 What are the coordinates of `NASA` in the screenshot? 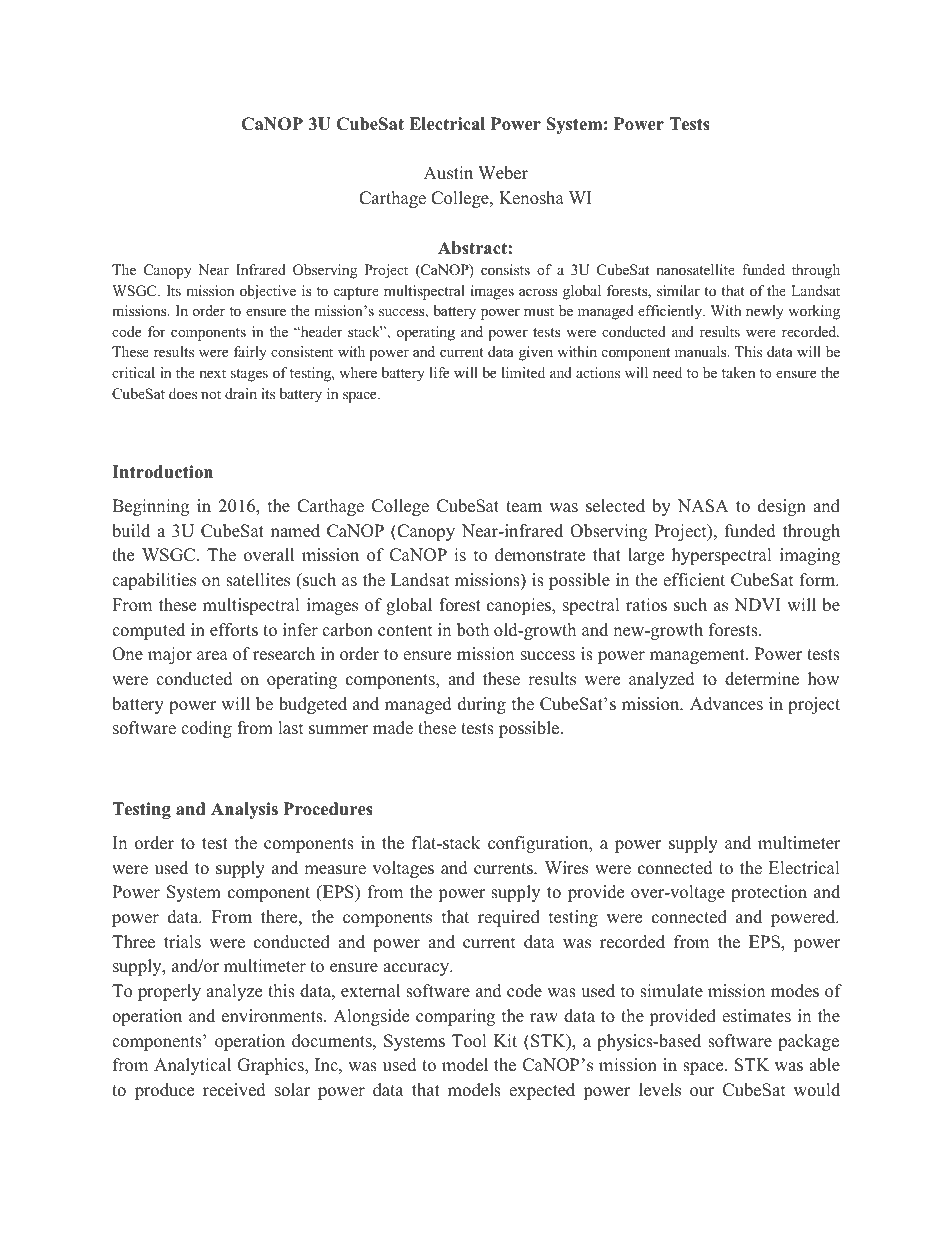 It's located at (703, 506).
